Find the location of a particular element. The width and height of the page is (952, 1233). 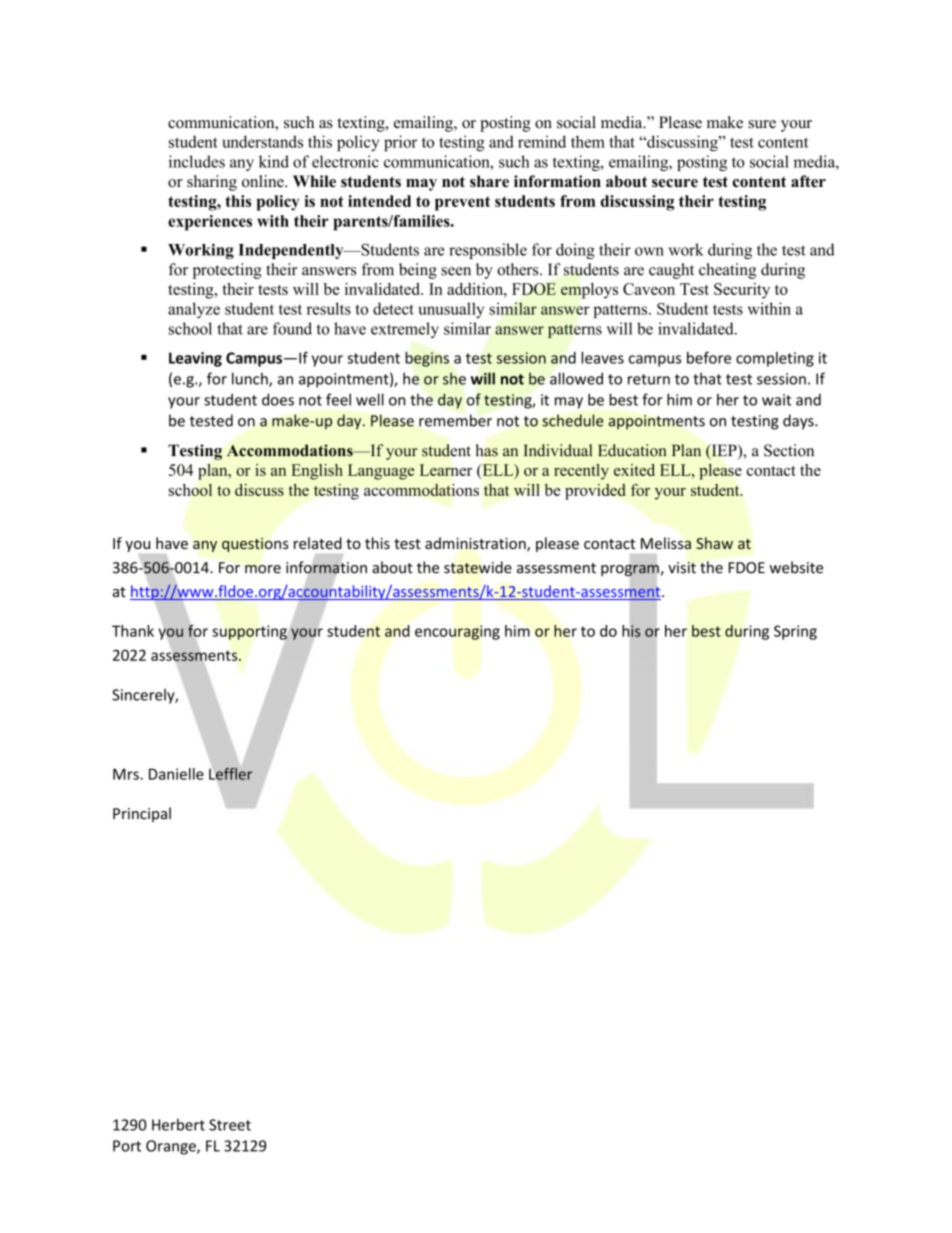

IEP is located at coordinates (724, 451).
